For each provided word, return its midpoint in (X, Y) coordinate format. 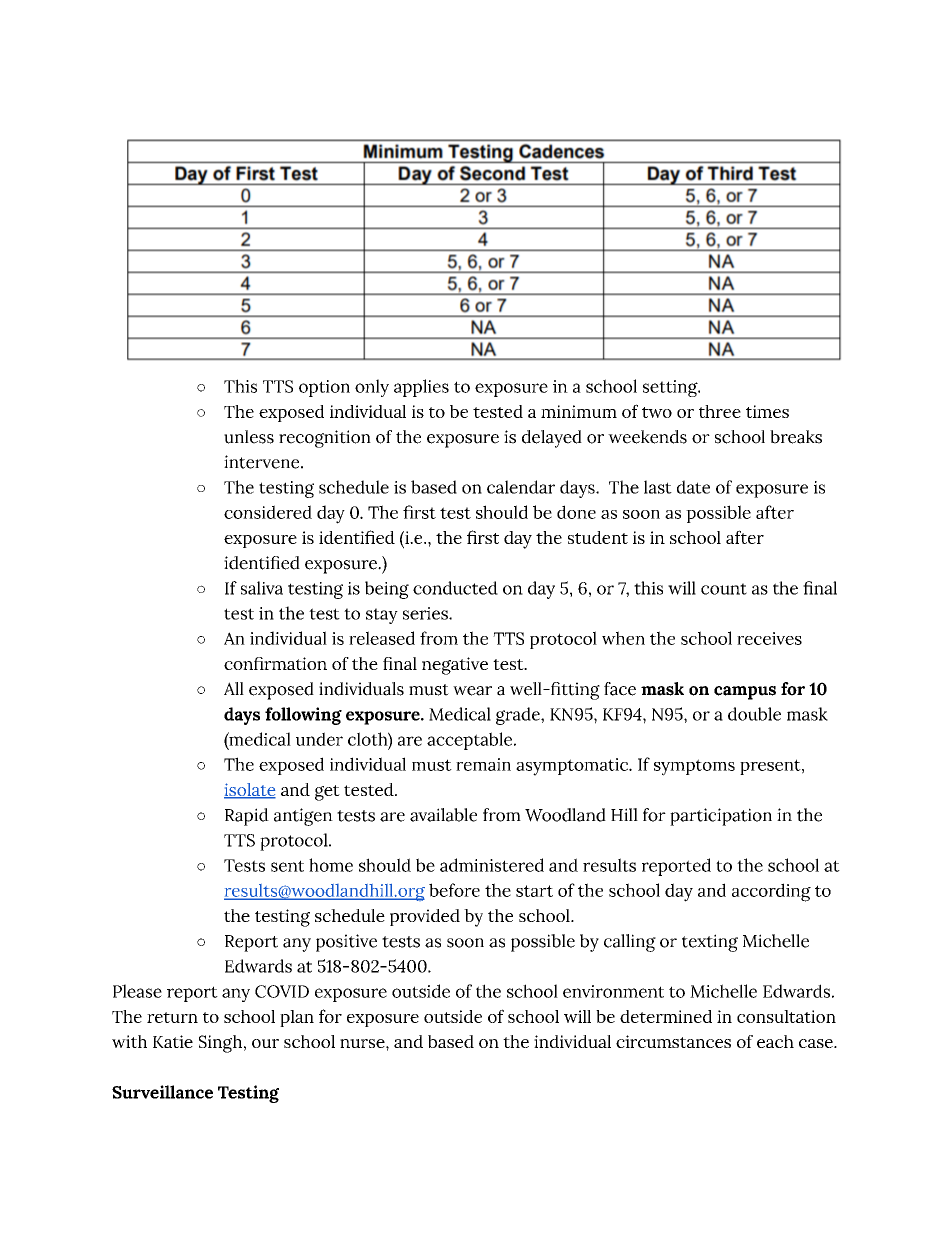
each (775, 1041)
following (303, 716)
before (454, 890)
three (720, 411)
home (331, 865)
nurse (363, 1043)
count (724, 589)
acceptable (471, 741)
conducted (455, 588)
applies (421, 388)
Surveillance (162, 1092)
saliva (262, 588)
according (771, 892)
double (754, 714)
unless (249, 437)
